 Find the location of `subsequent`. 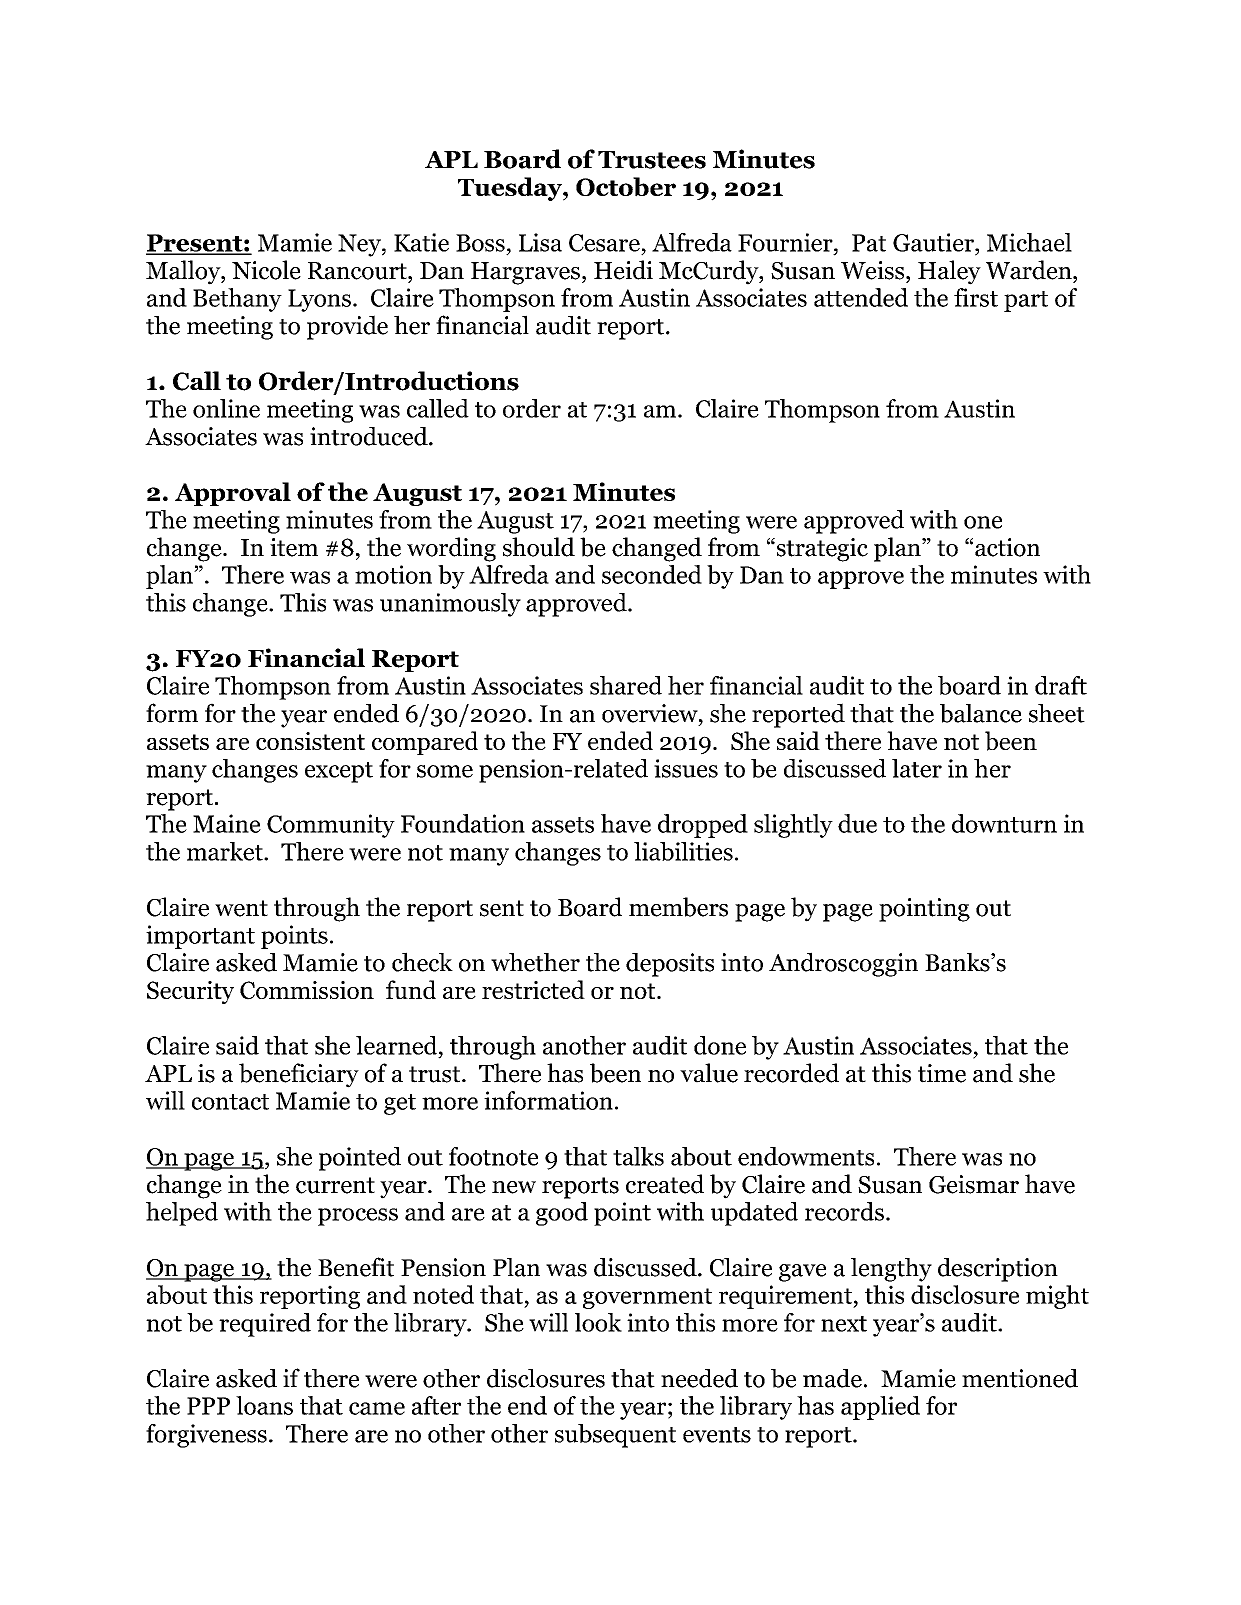

subsequent is located at coordinates (615, 1436).
